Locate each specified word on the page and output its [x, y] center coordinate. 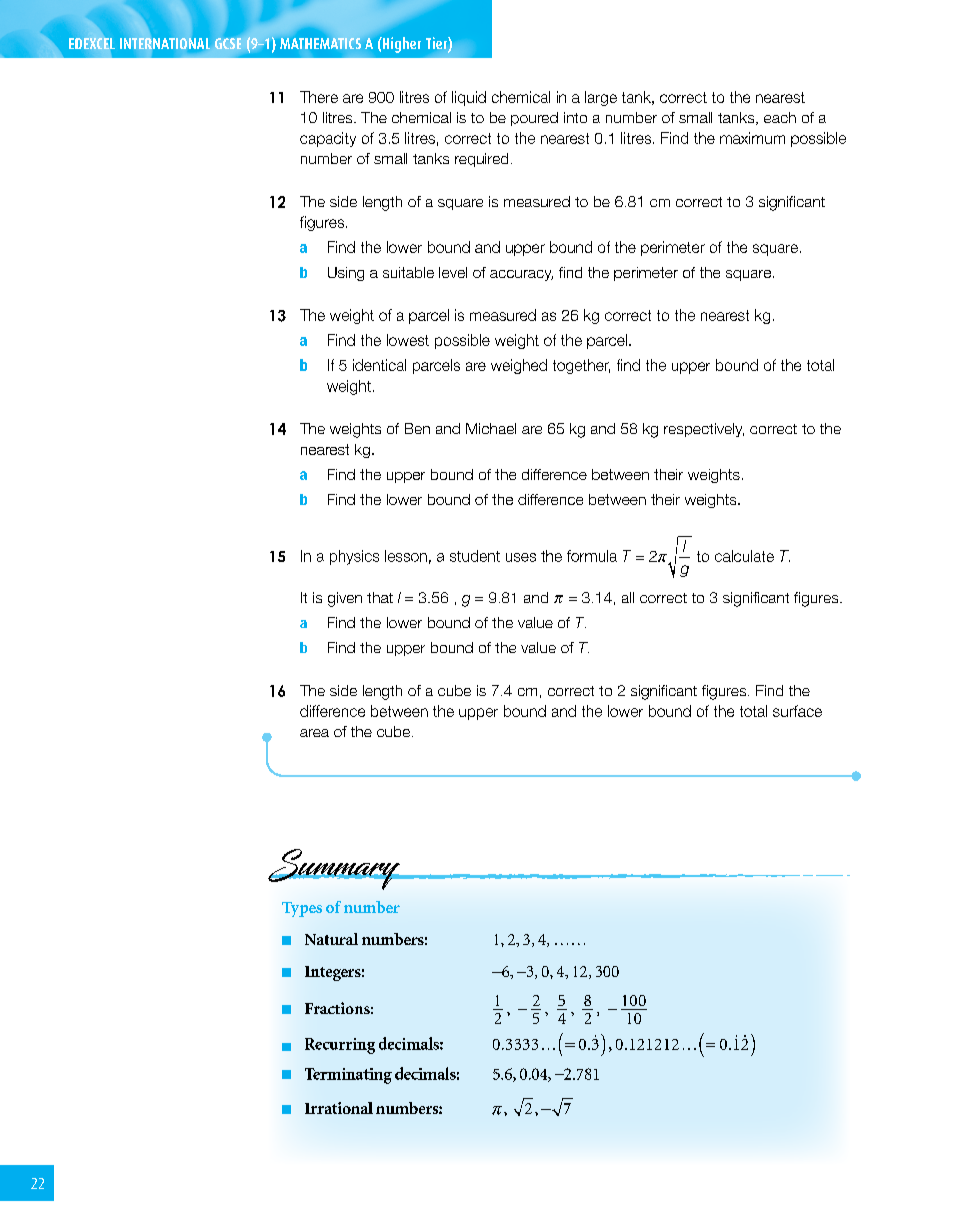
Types [302, 909]
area [314, 733]
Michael [491, 428]
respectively [704, 430]
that [380, 597]
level [453, 272]
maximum [752, 138]
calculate [744, 556]
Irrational [339, 1108]
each [780, 117]
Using [346, 274]
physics [354, 557]
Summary [335, 869]
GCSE [228, 43]
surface [797, 711]
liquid [469, 98]
